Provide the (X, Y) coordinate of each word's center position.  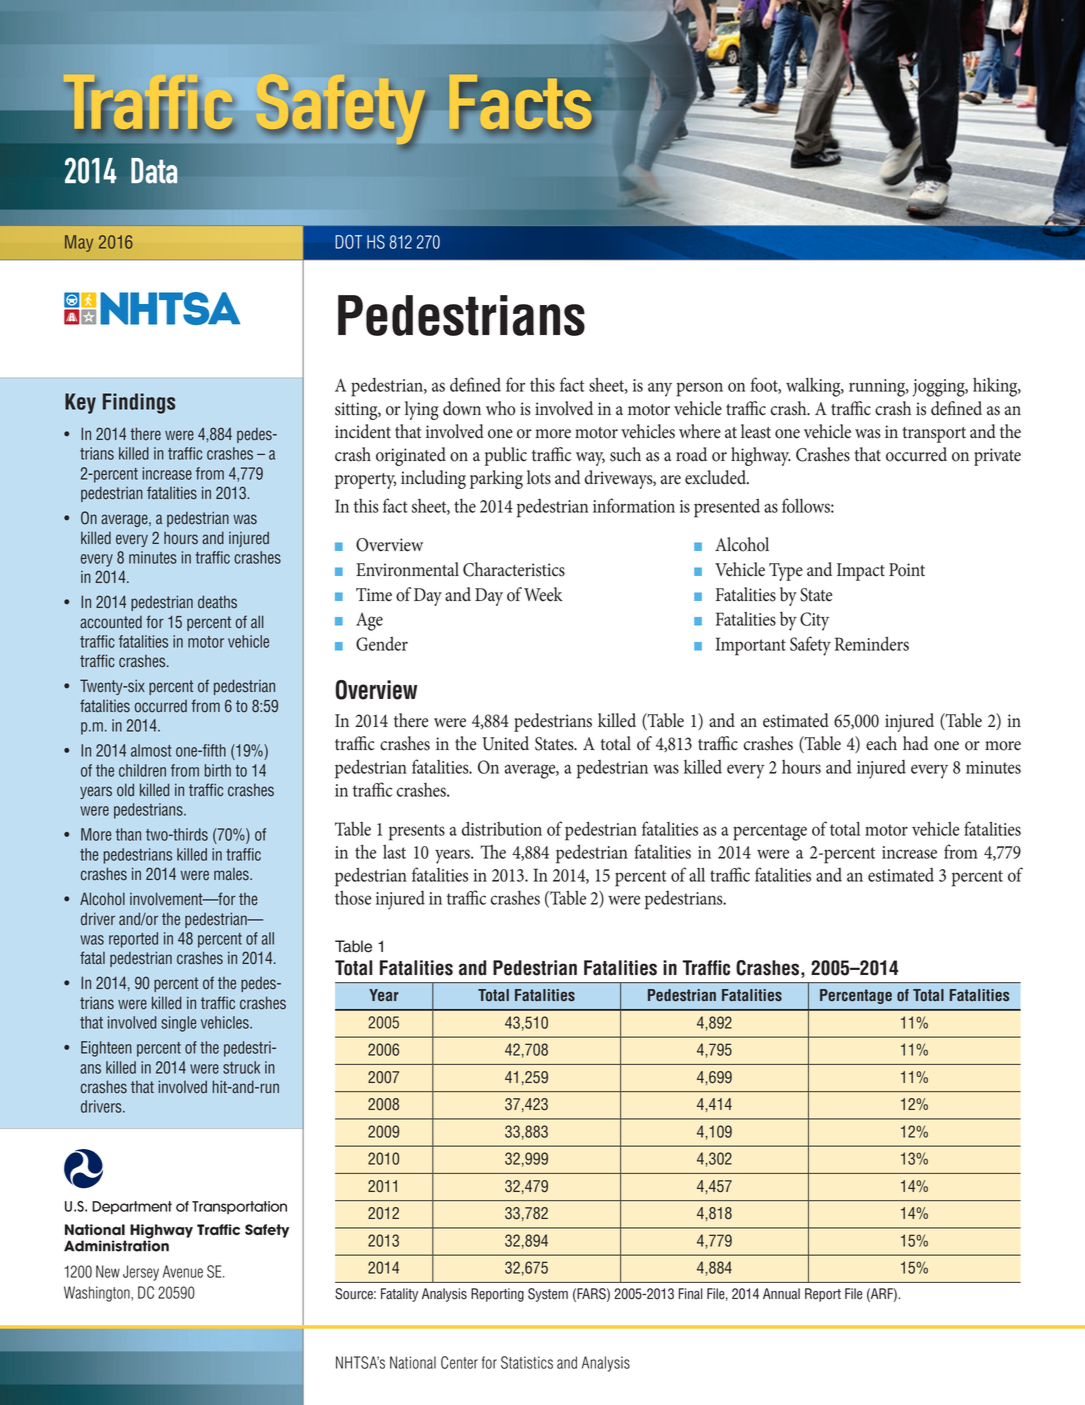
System (548, 1295)
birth (218, 770)
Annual (781, 1294)
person (699, 389)
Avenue (183, 1271)
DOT (348, 242)
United (505, 743)
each (881, 743)
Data (154, 171)
